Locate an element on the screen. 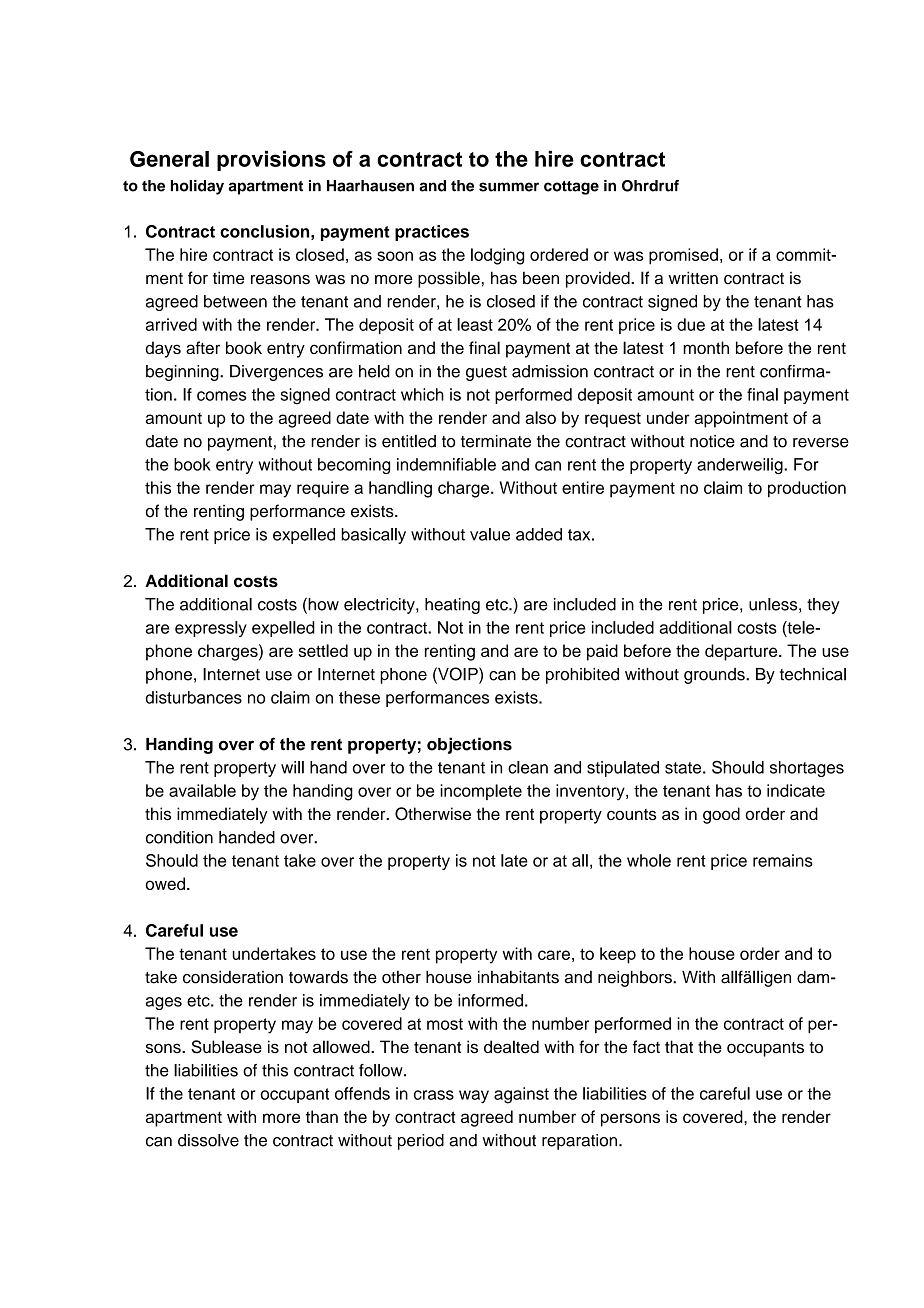  way is located at coordinates (474, 1096).
